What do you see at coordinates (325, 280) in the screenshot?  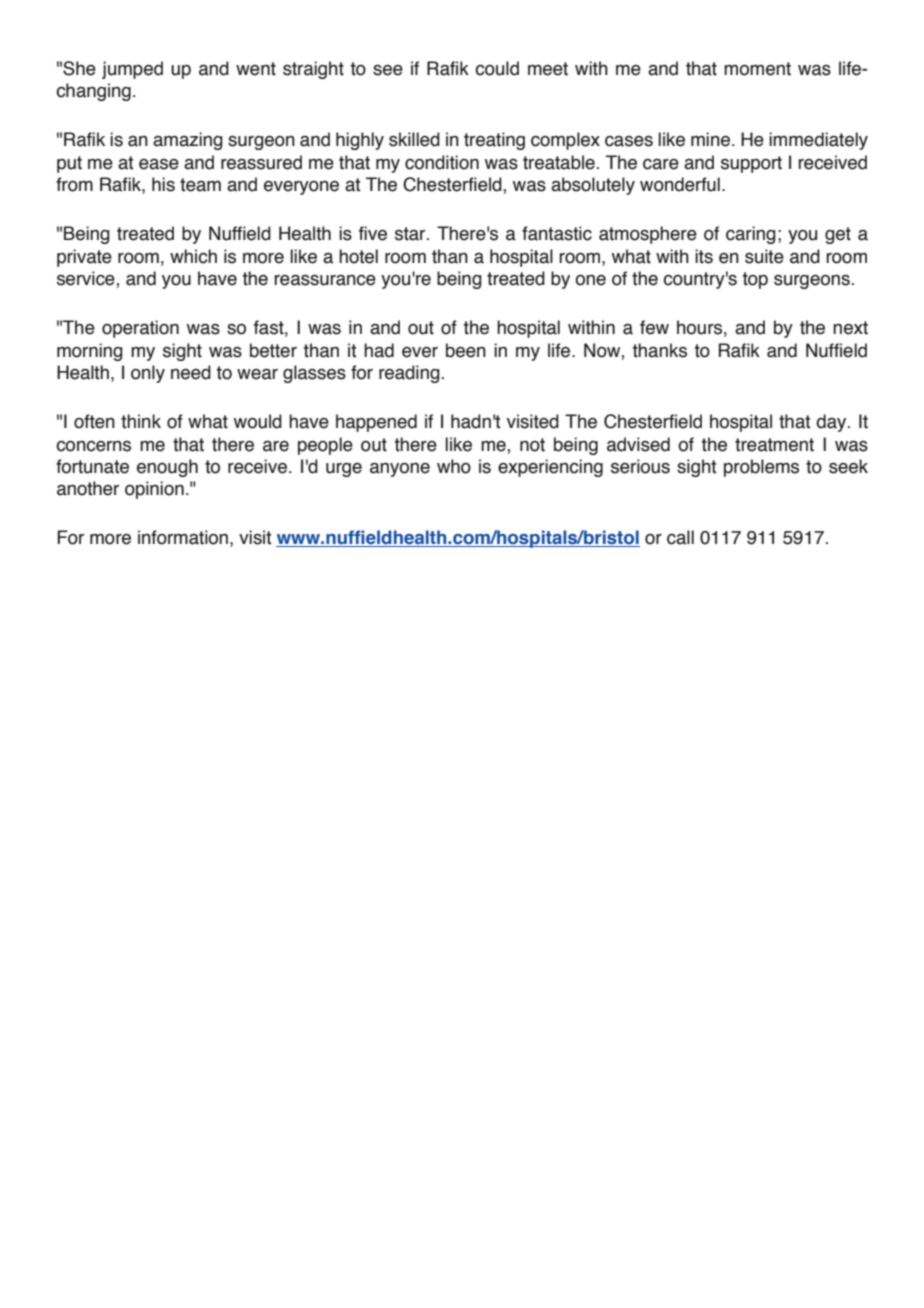 I see `reassurance` at bounding box center [325, 280].
